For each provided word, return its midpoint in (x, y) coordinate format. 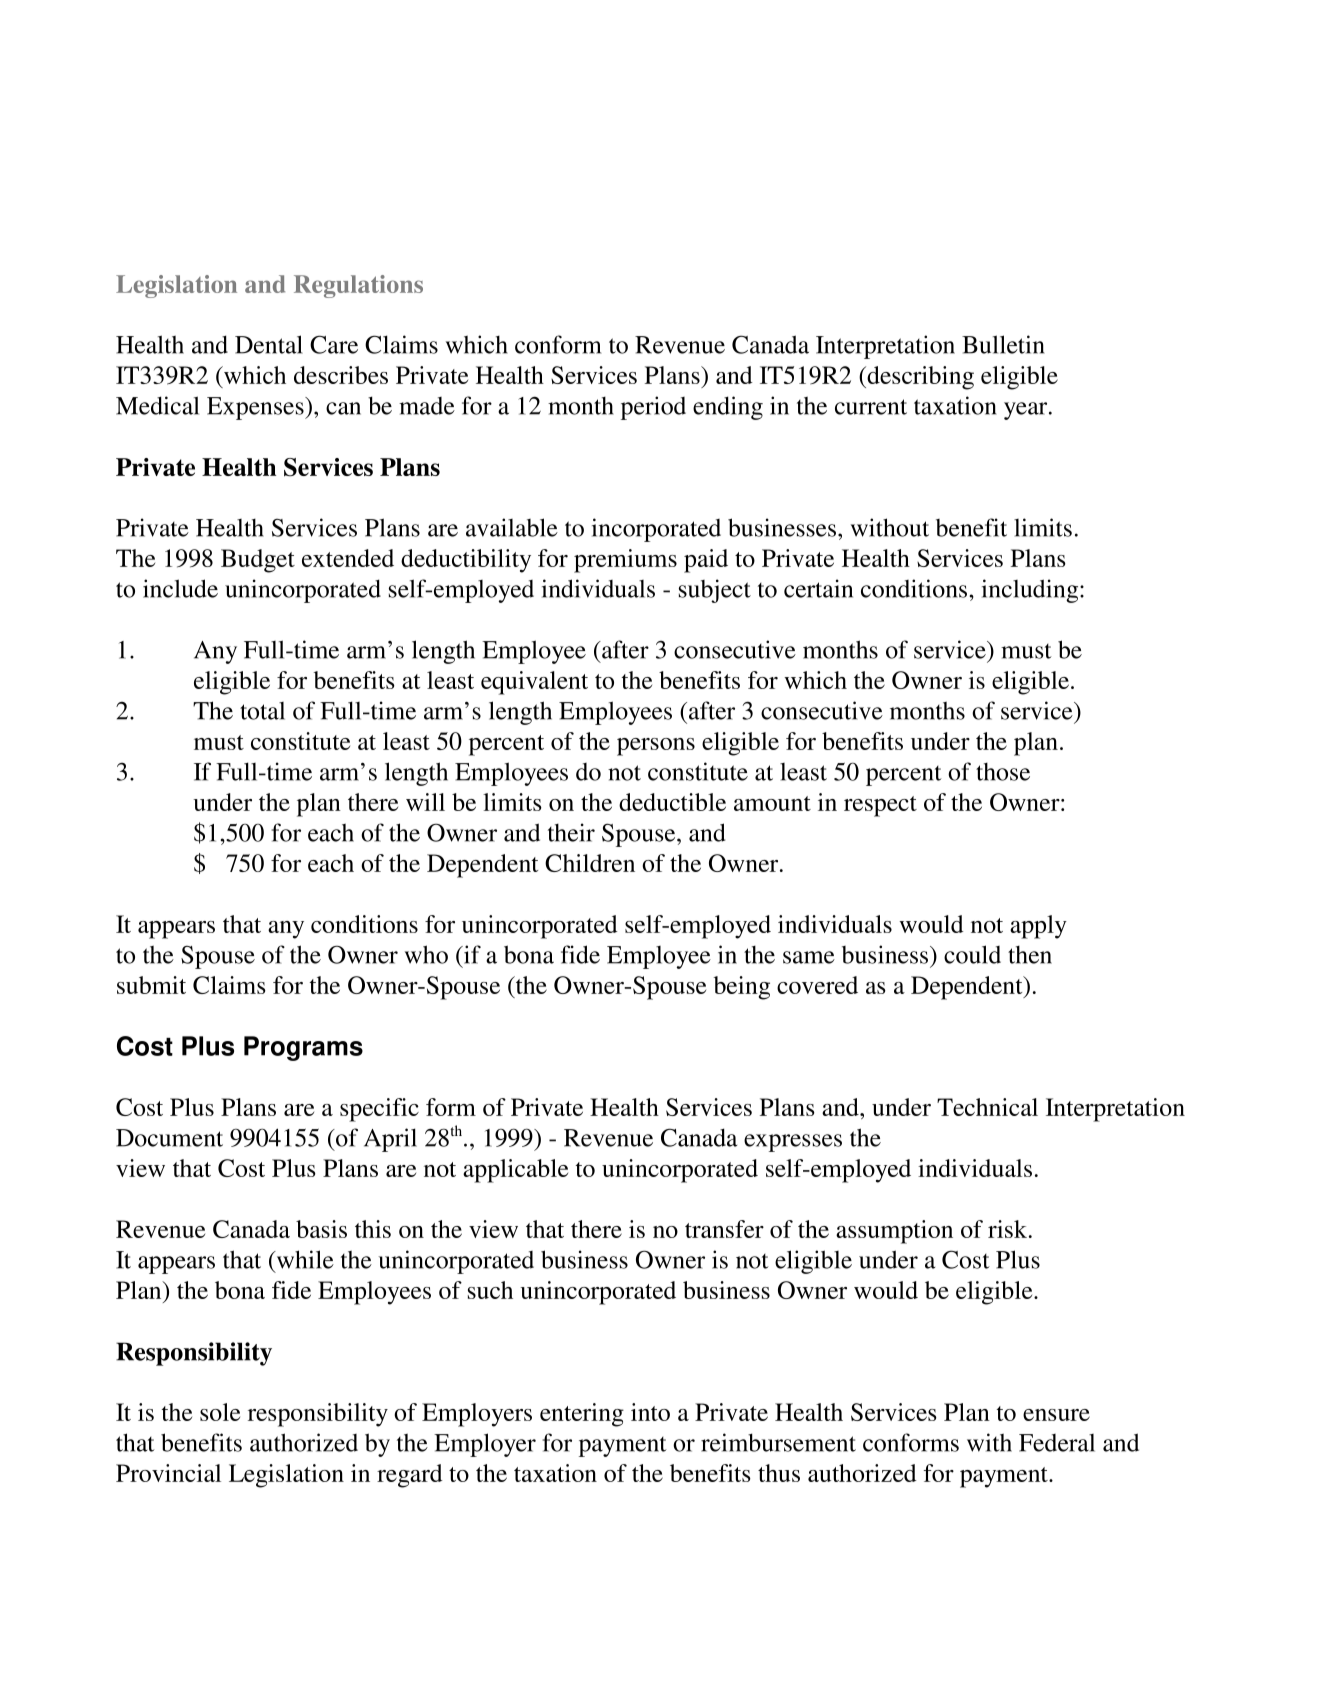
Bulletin (1003, 344)
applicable (515, 1171)
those (1003, 772)
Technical (987, 1107)
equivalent (534, 683)
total (262, 711)
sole (220, 1412)
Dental (269, 344)
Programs (303, 1048)
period (653, 408)
